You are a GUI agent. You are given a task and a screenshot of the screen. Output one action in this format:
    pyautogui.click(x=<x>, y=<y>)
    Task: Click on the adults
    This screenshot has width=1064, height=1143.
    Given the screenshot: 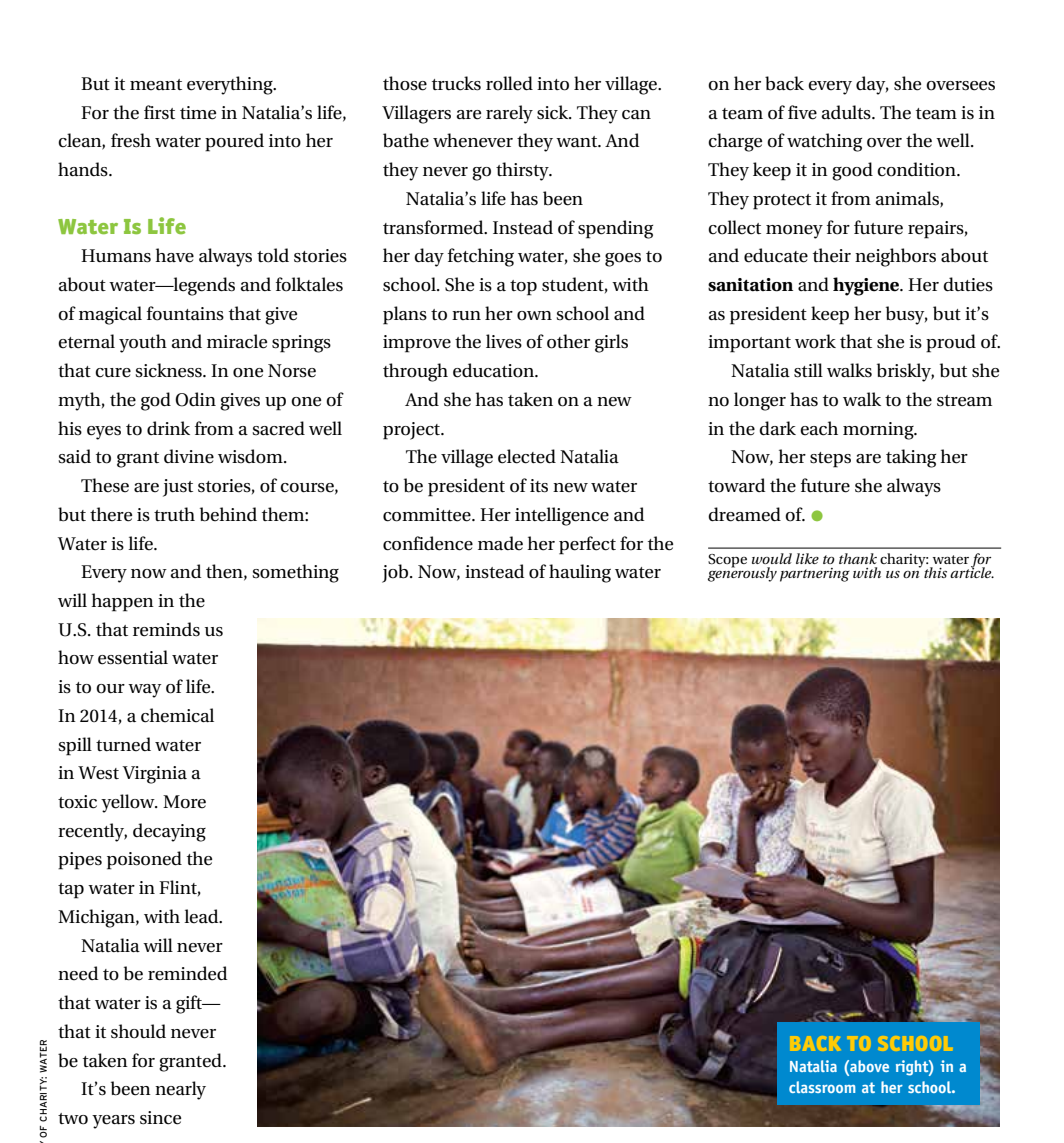 What is the action you would take?
    pyautogui.click(x=847, y=112)
